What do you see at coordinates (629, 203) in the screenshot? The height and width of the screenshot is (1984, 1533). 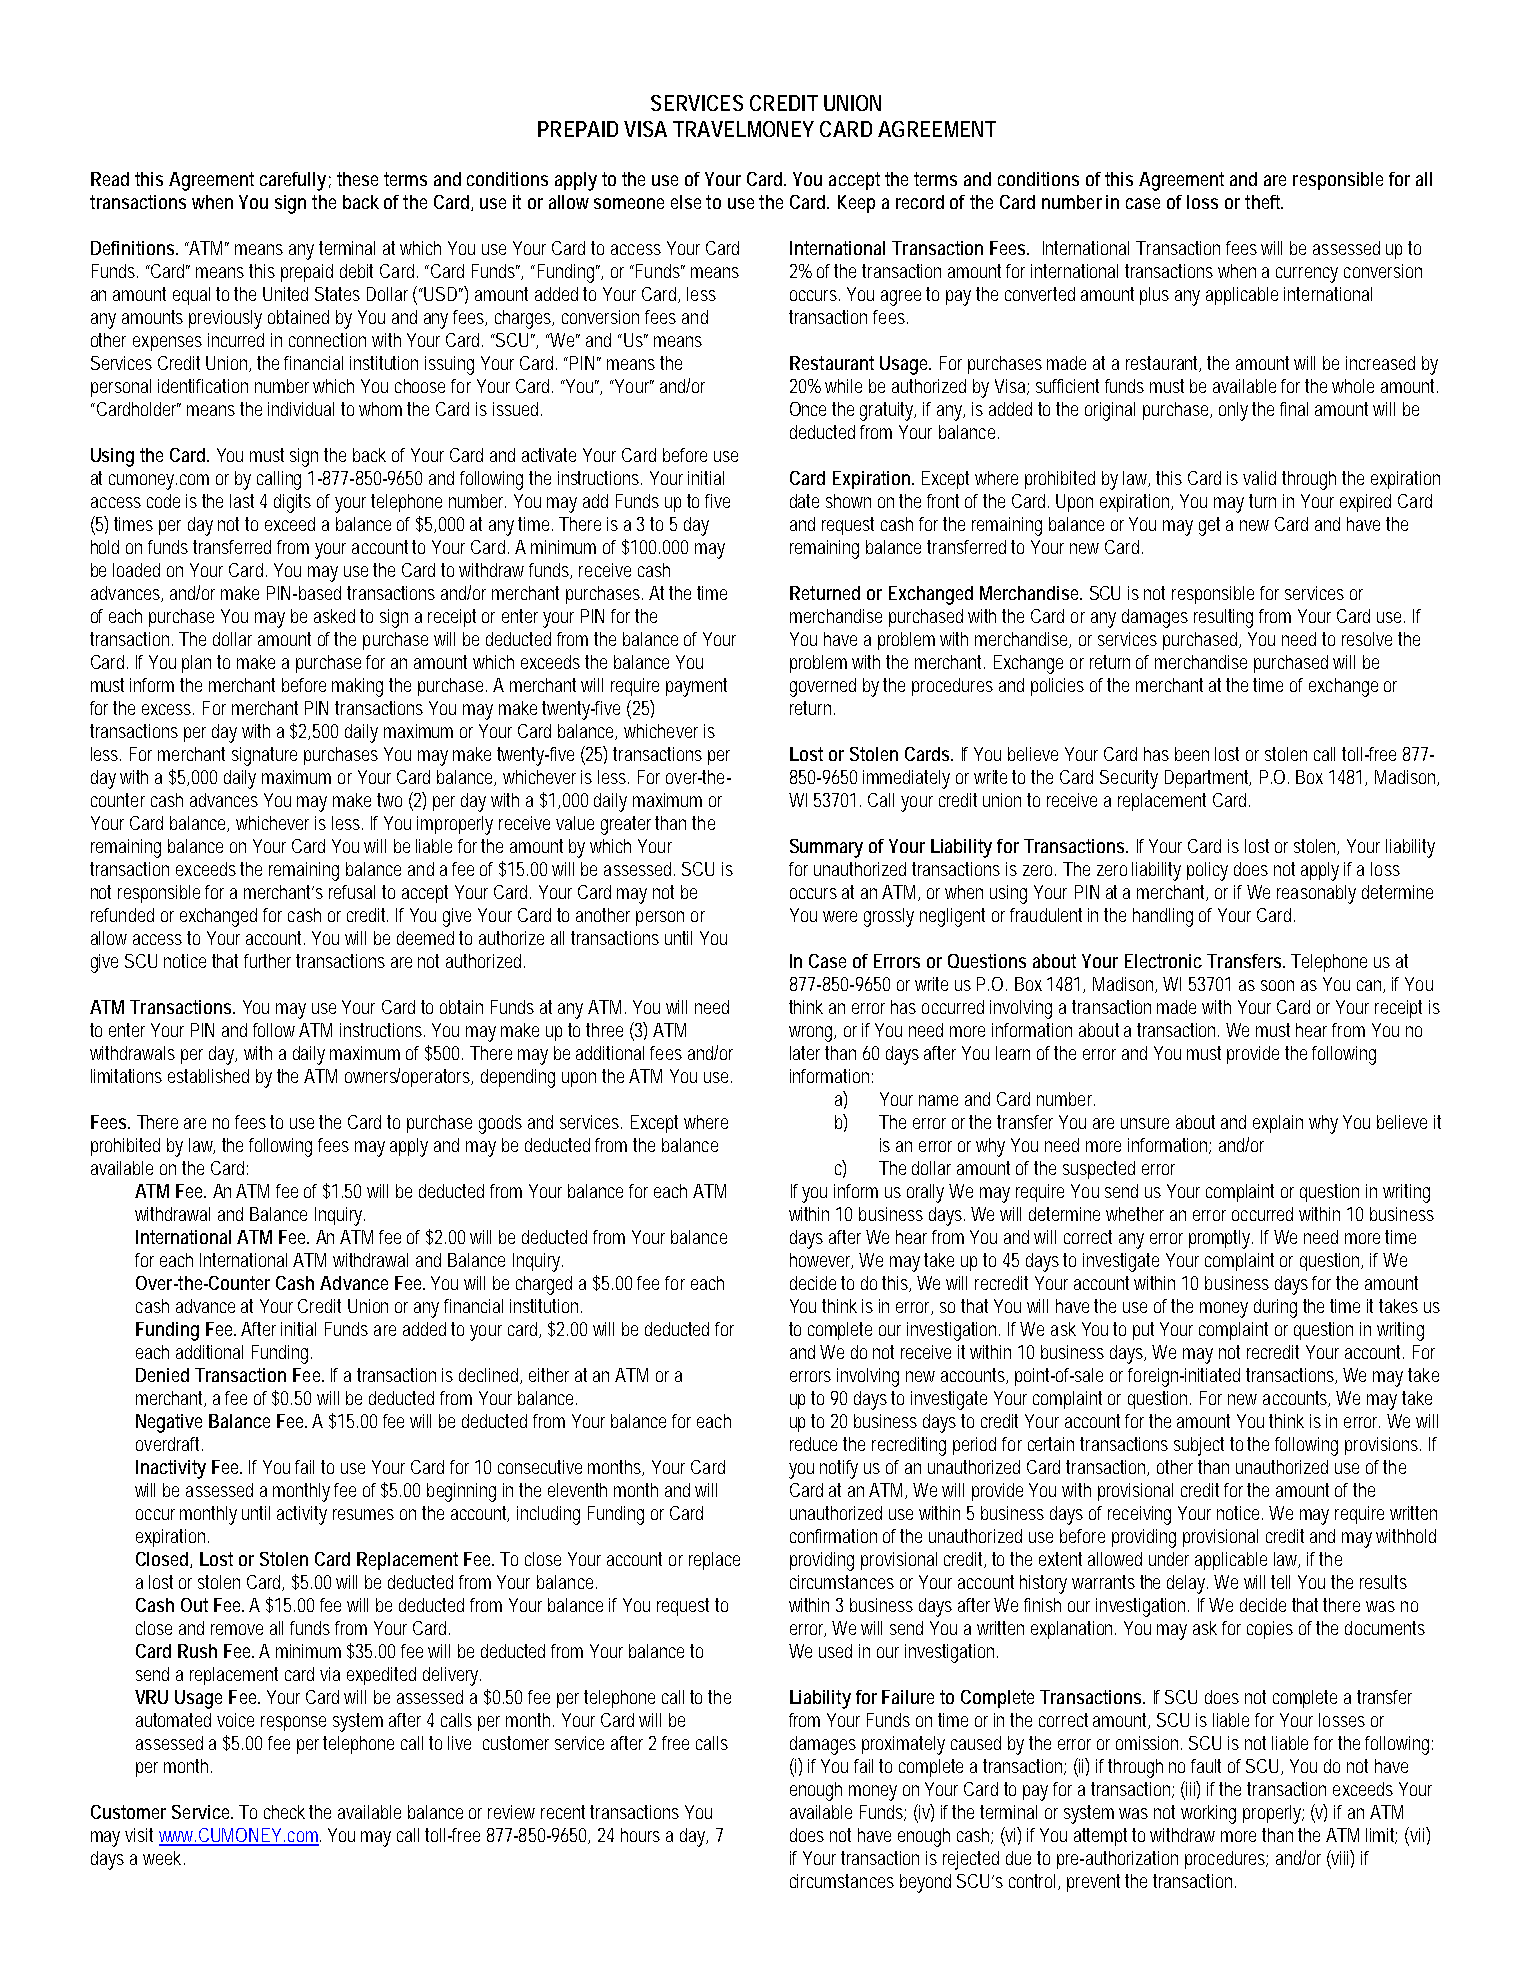 I see `someone` at bounding box center [629, 203].
